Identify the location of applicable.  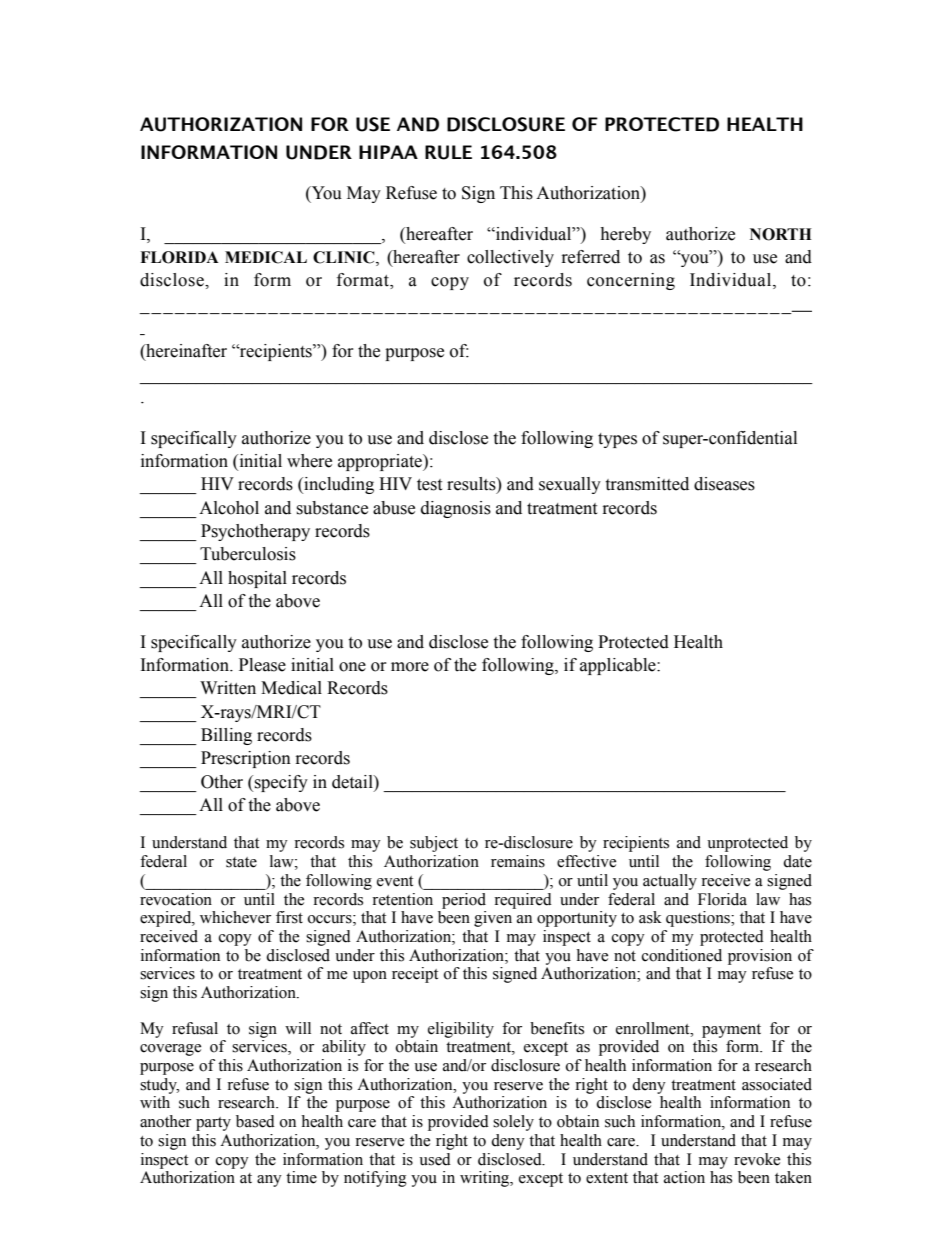
(619, 666).
